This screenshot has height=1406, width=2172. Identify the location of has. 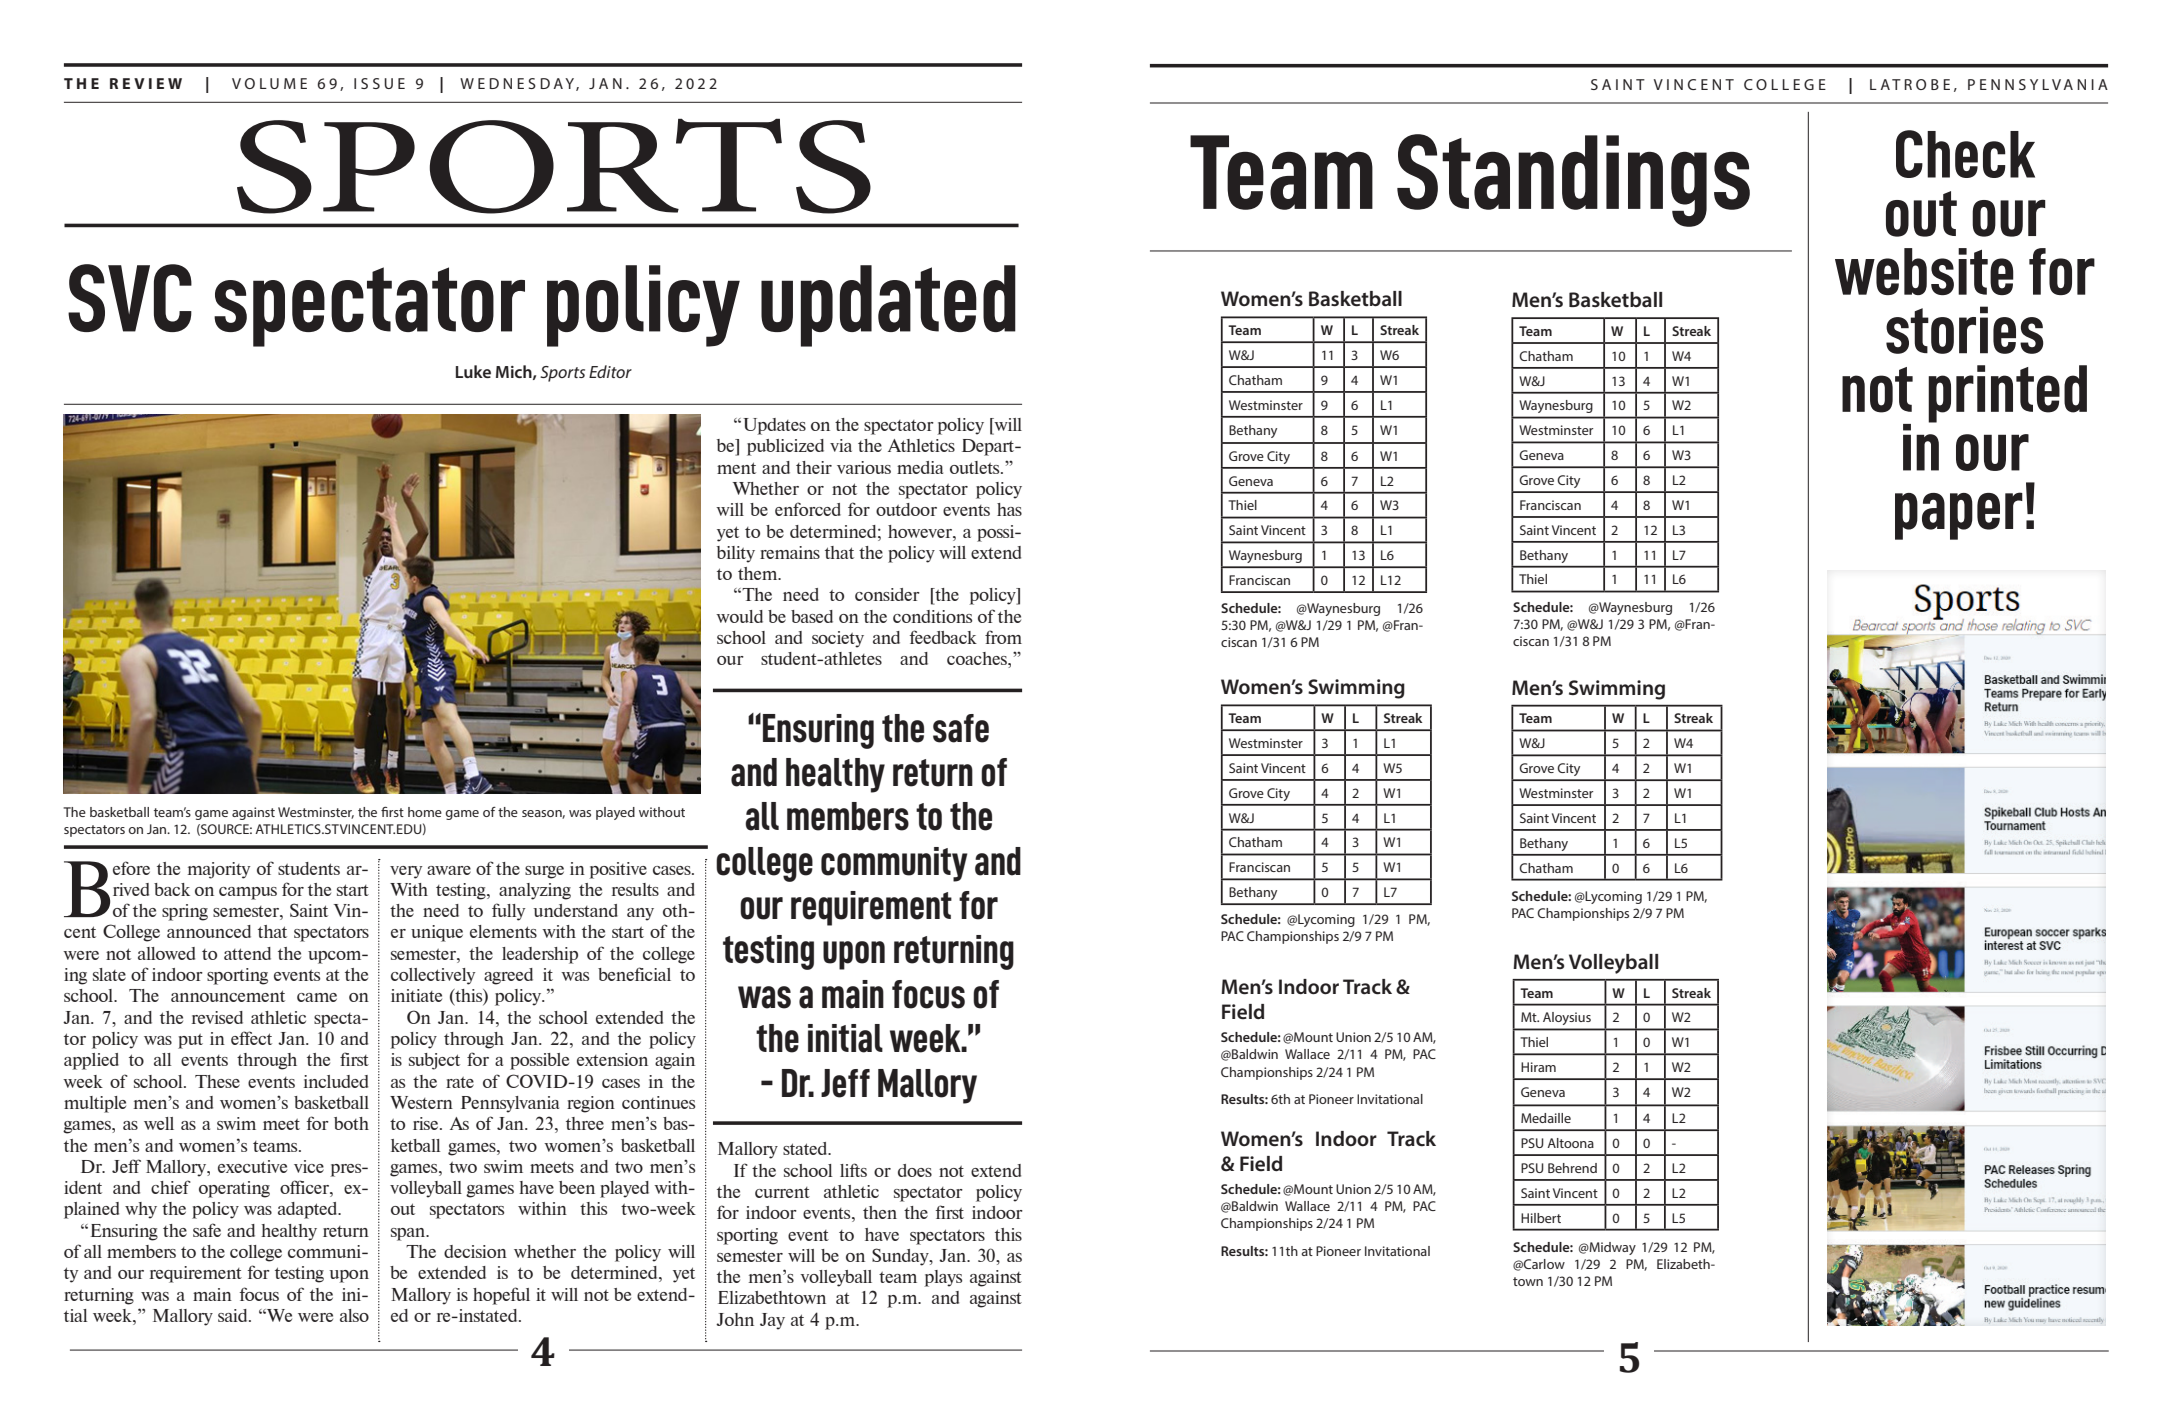
(1009, 509).
